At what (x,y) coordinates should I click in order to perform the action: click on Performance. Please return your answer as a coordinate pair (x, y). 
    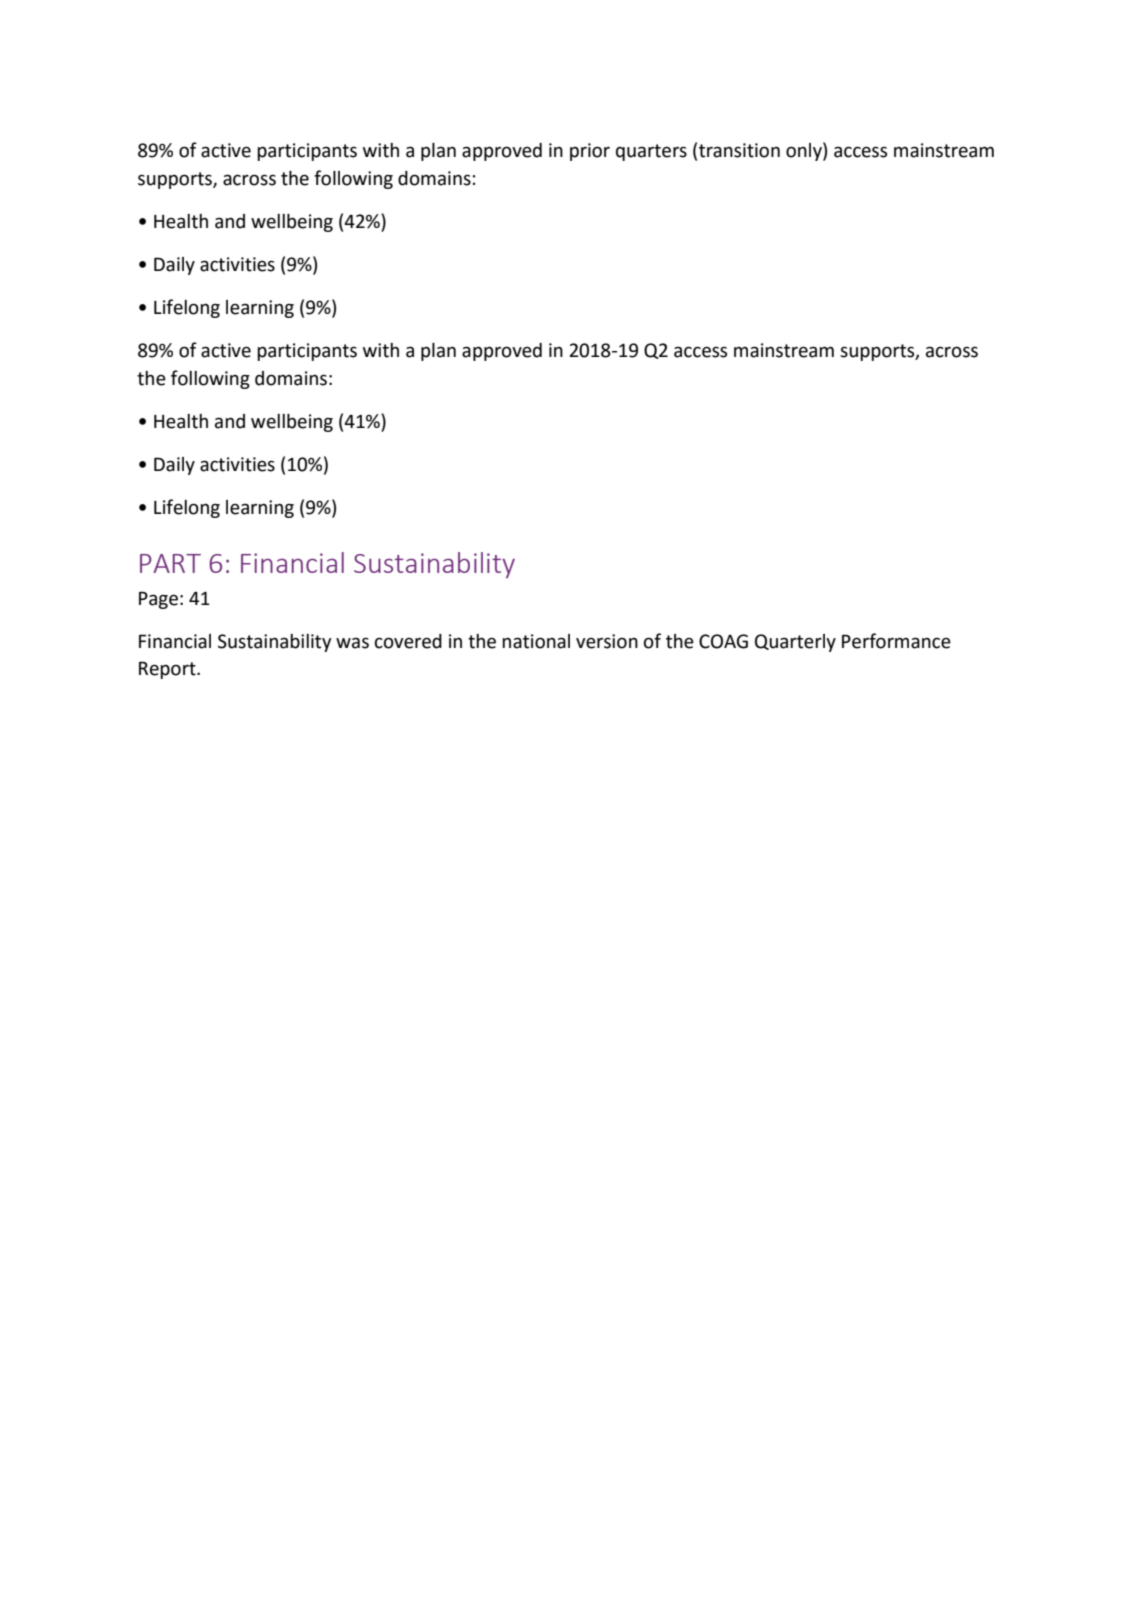
    Looking at the image, I should click on (896, 641).
